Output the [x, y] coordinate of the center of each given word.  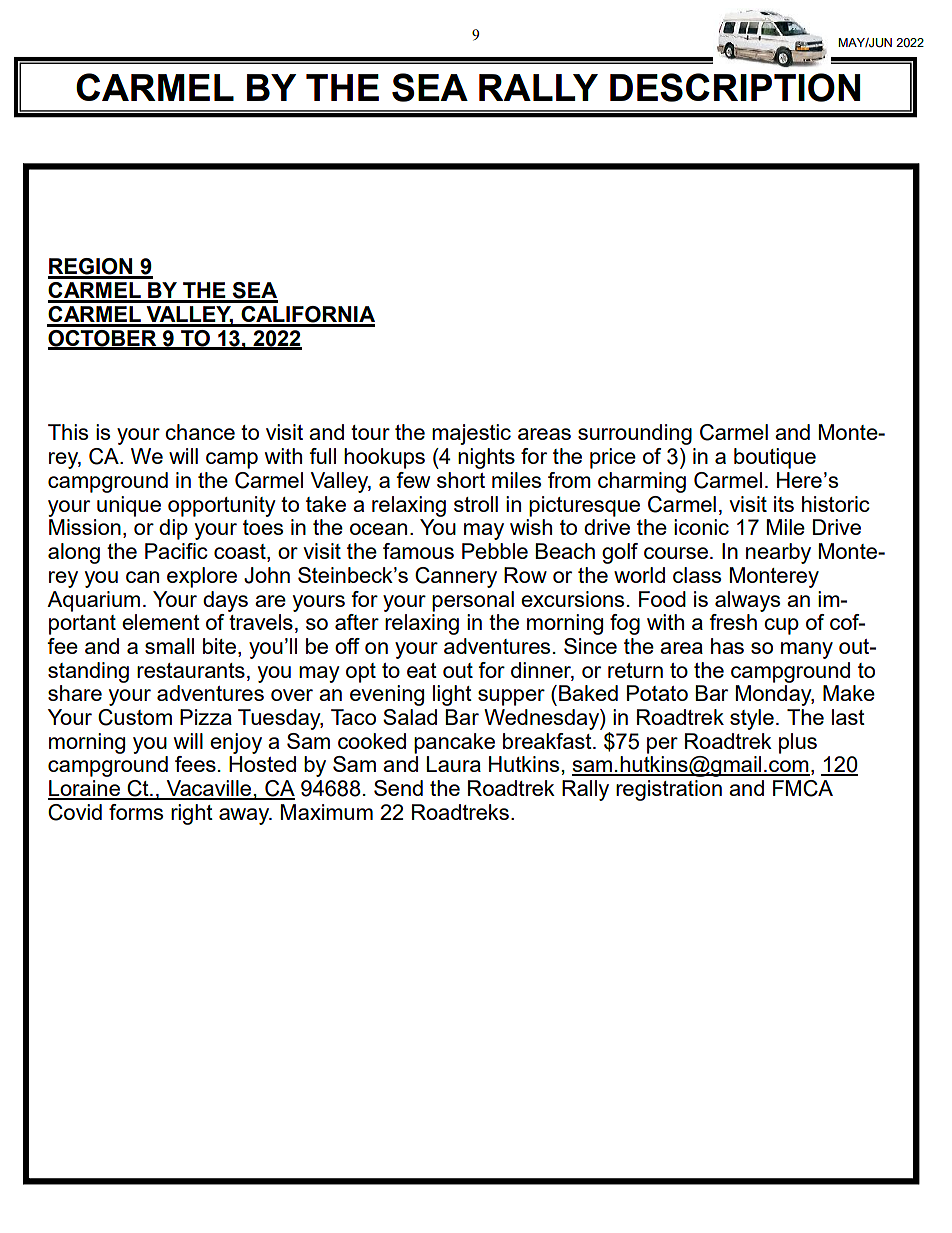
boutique [775, 458]
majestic [471, 434]
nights [486, 458]
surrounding [635, 434]
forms [136, 812]
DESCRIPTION [735, 87]
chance [200, 432]
